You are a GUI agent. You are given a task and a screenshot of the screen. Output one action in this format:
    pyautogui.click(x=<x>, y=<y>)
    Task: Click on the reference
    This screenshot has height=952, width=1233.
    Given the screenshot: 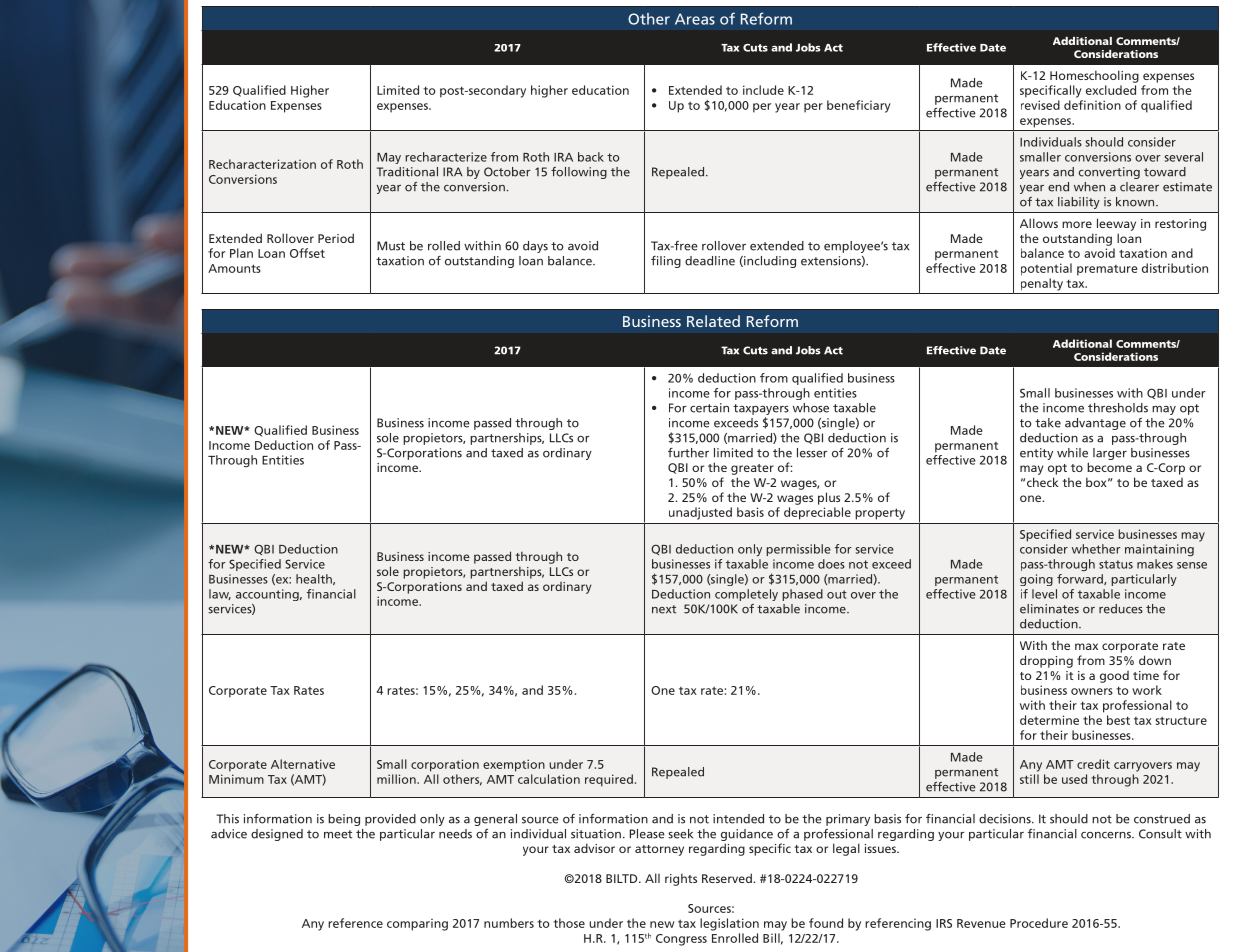 What is the action you would take?
    pyautogui.click(x=355, y=923)
